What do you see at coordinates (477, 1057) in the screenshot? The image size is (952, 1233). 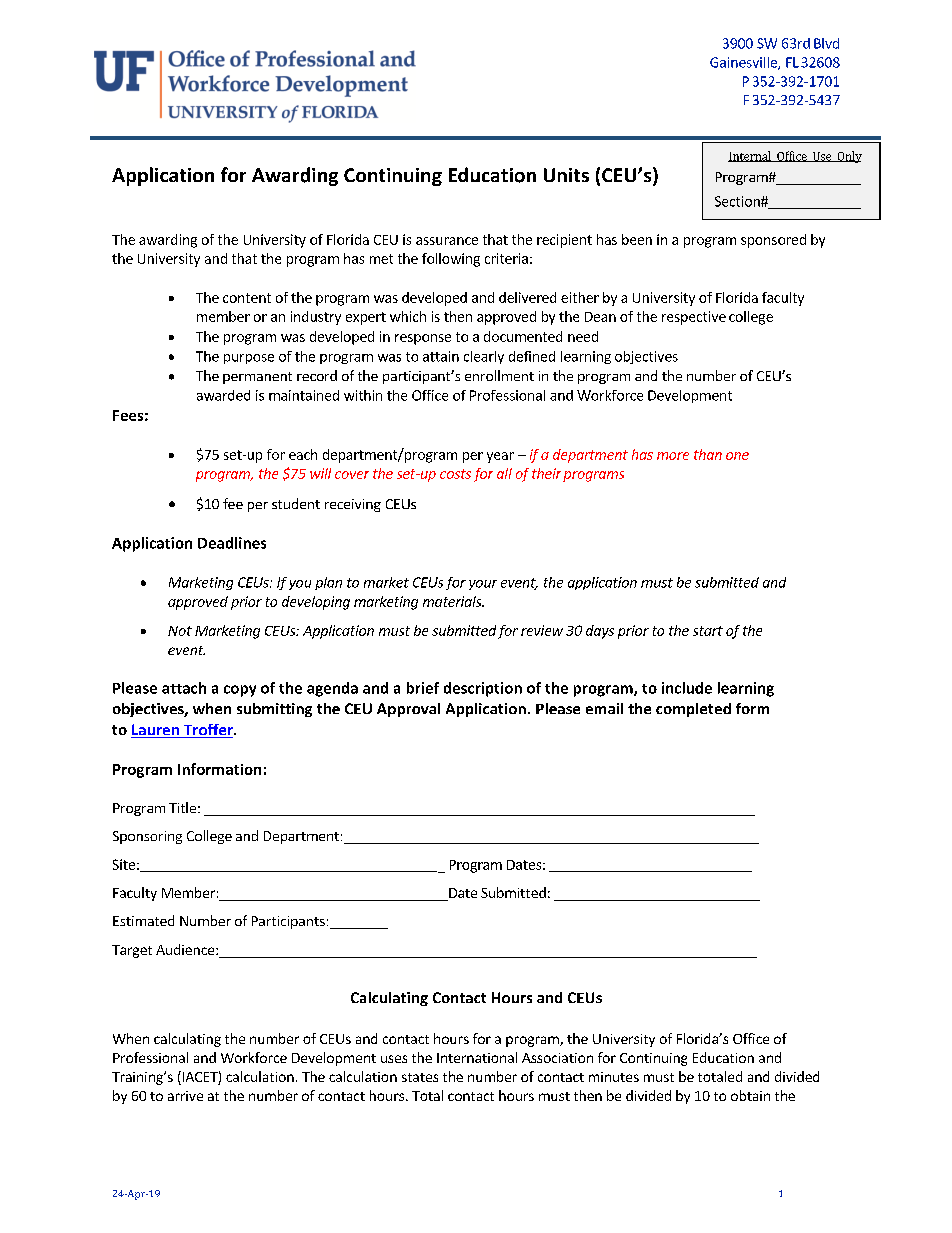 I see `International` at bounding box center [477, 1057].
